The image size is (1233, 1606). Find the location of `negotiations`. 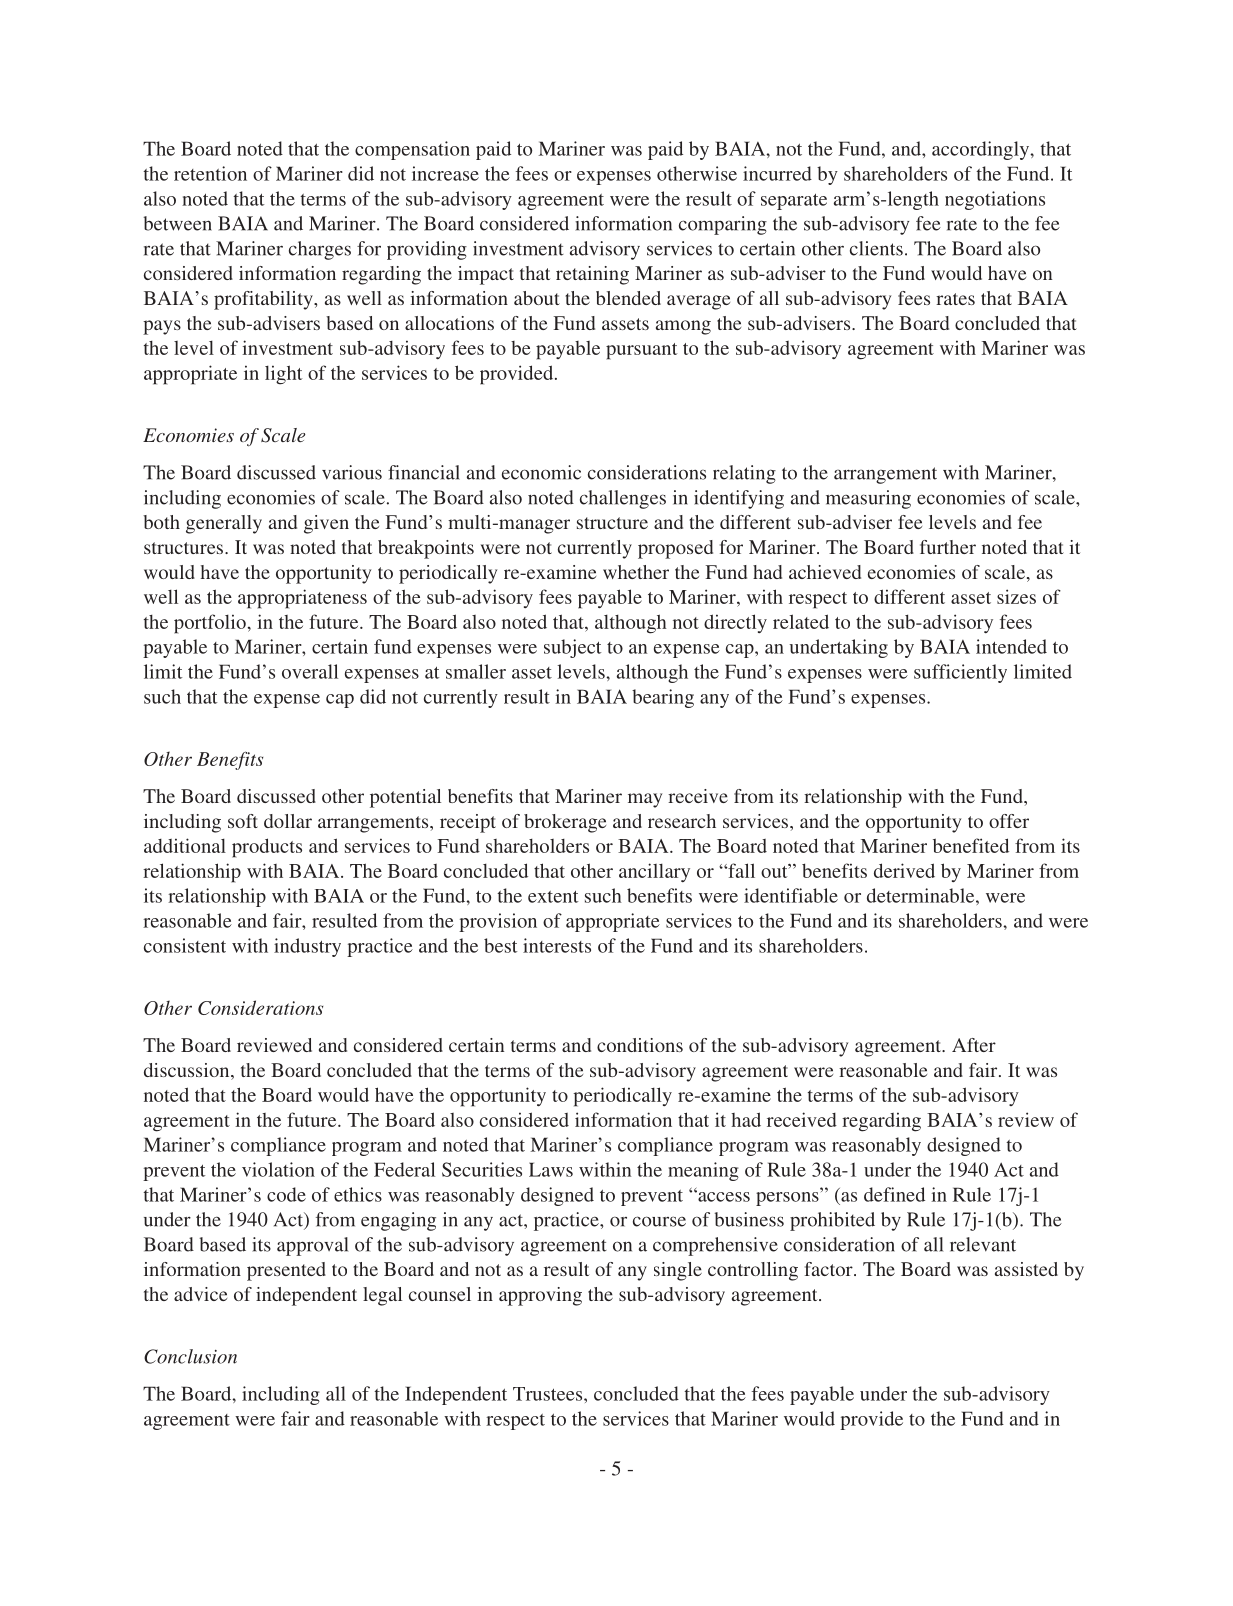

negotiations is located at coordinates (995, 200).
